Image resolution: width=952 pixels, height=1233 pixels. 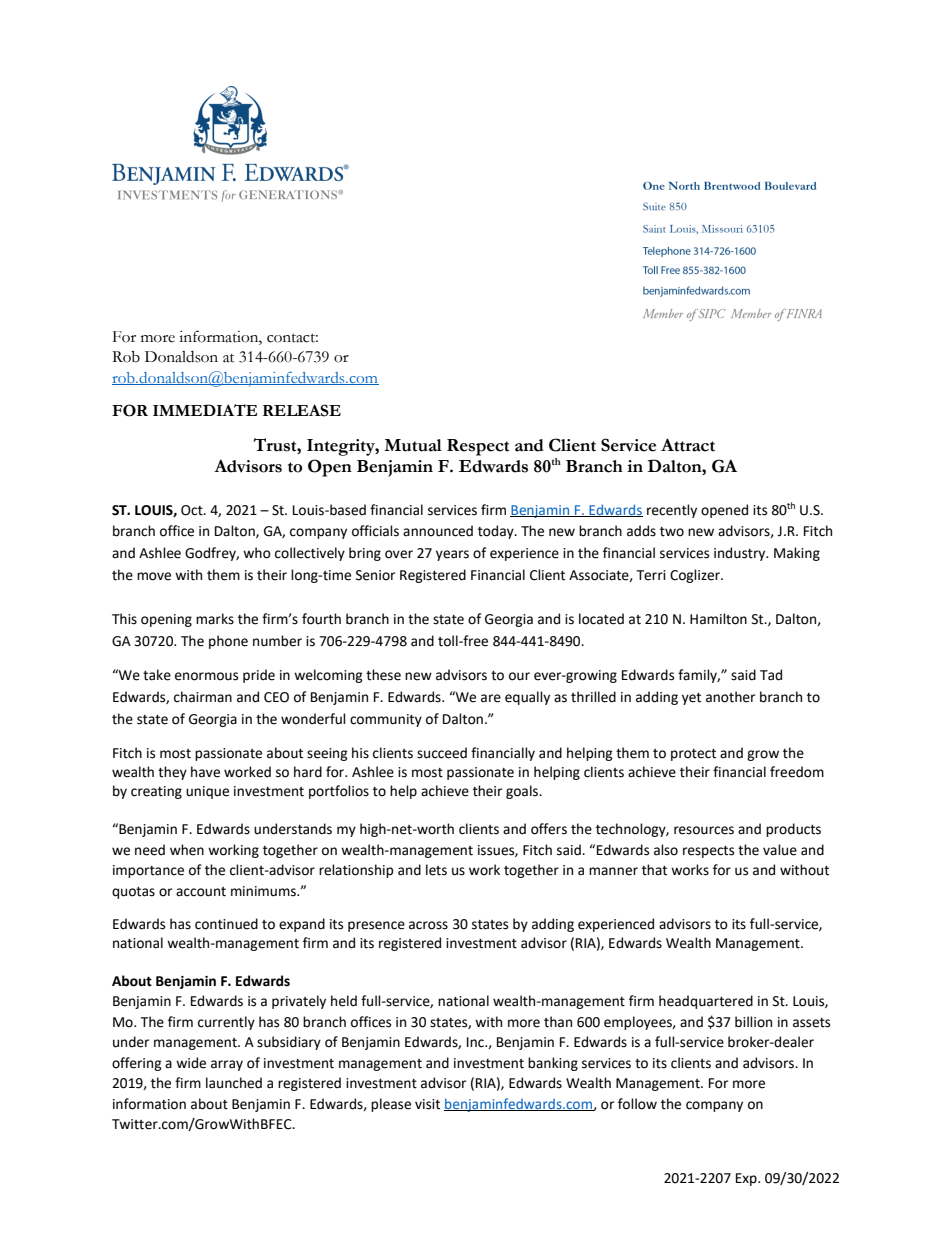 I want to click on these, so click(x=383, y=675).
